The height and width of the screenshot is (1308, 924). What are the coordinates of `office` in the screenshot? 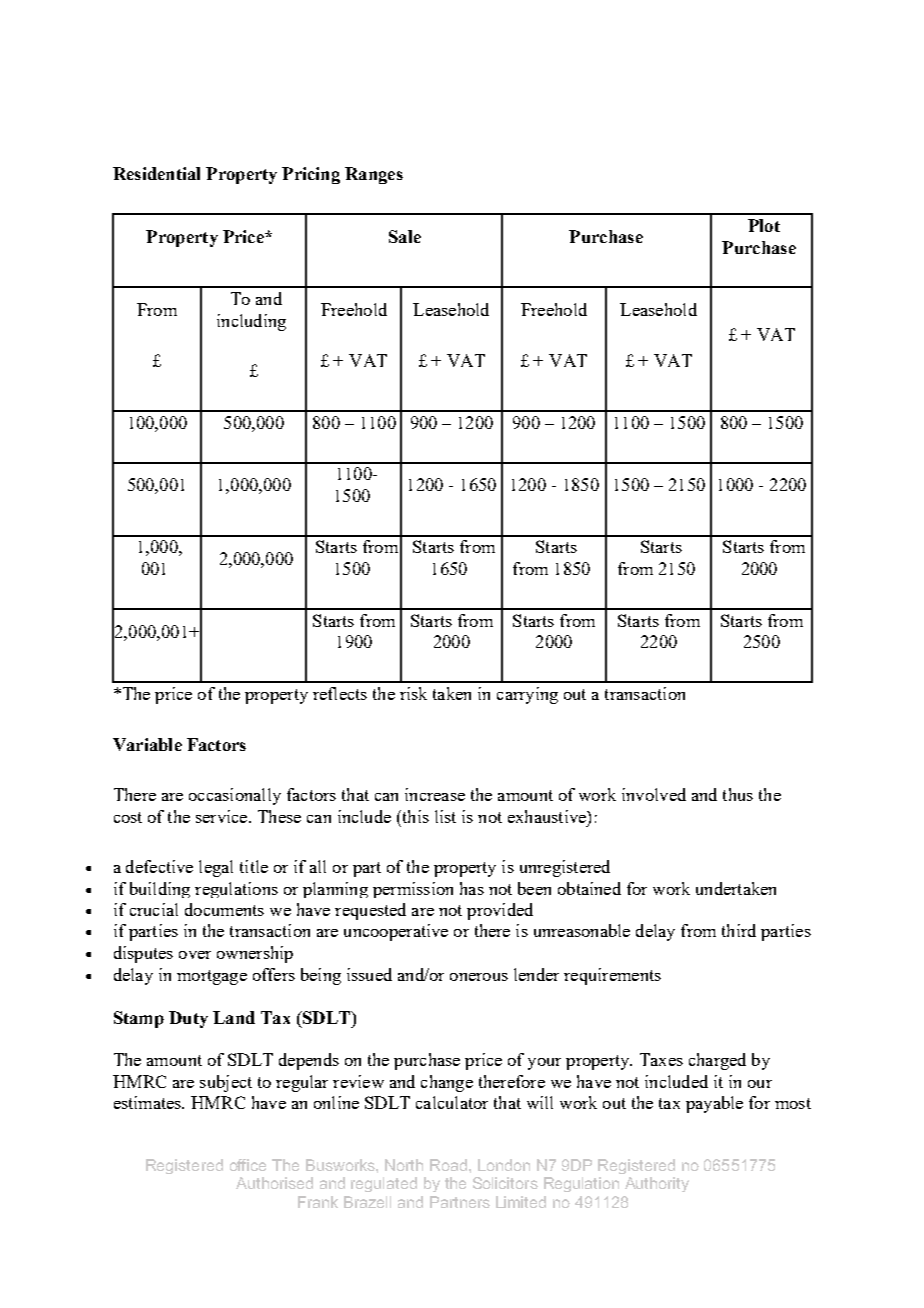 It's located at (248, 1165).
